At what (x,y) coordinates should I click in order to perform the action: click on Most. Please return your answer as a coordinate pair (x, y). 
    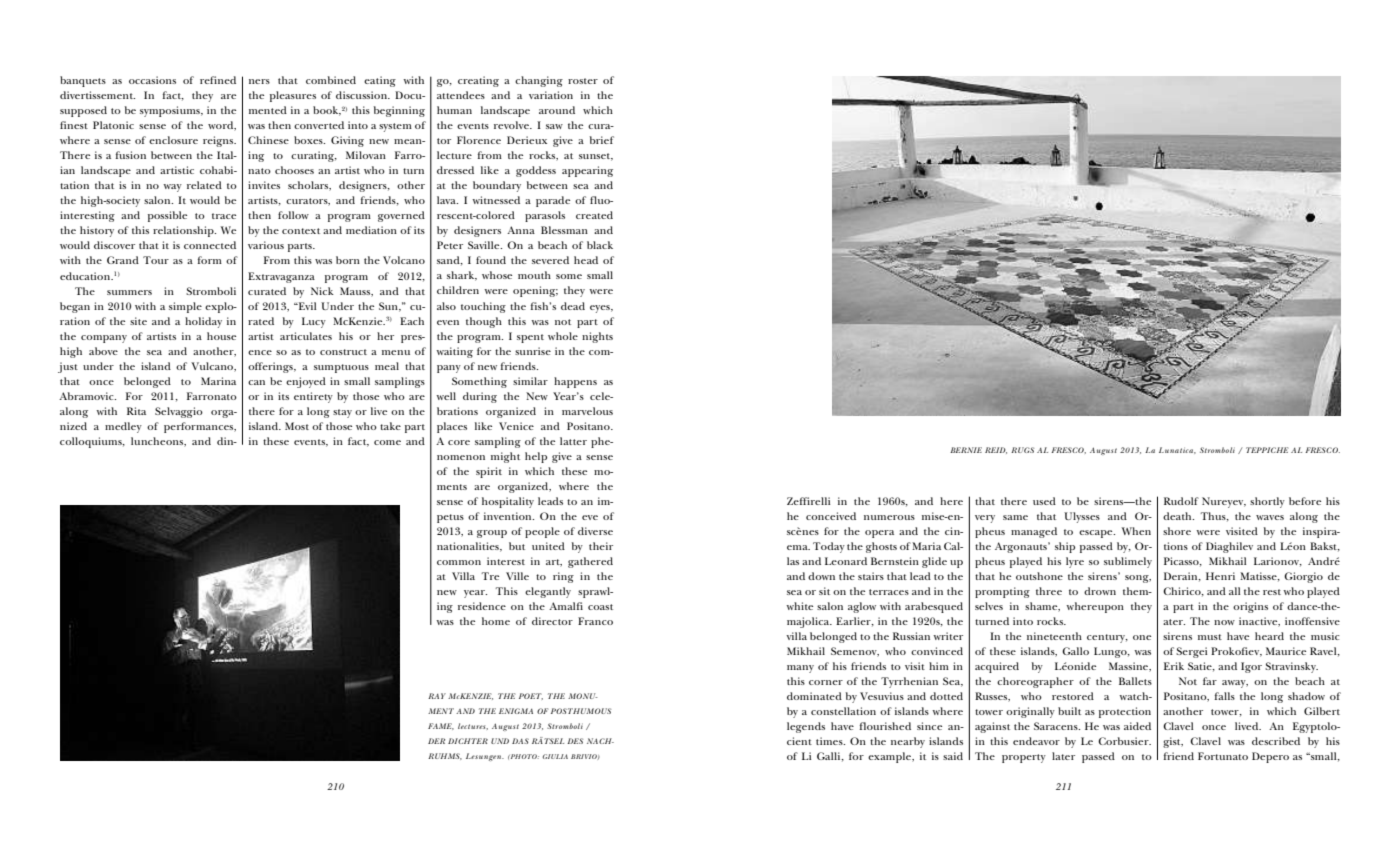
    Looking at the image, I should click on (297, 426).
